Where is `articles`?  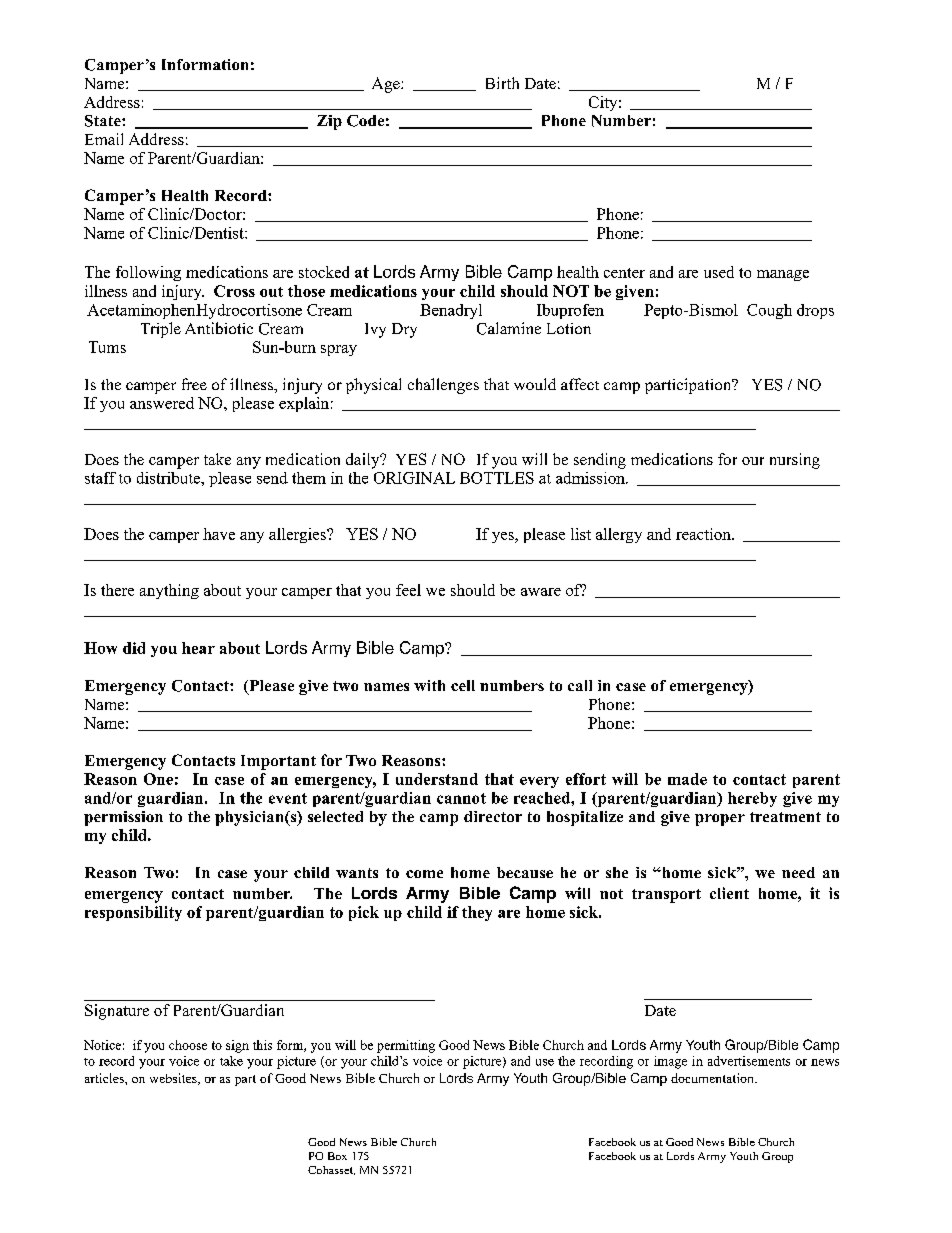 articles is located at coordinates (105, 1078).
